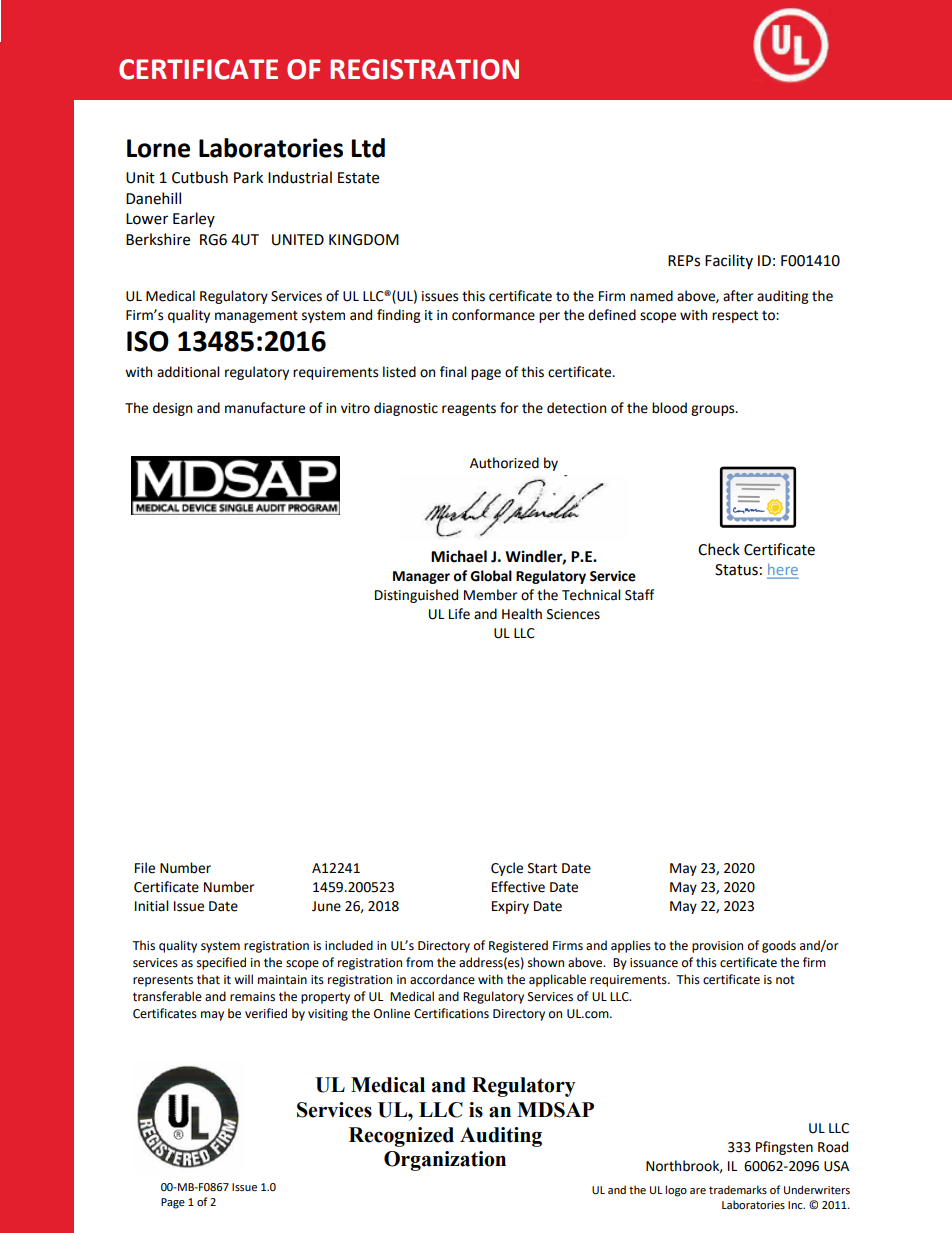 This screenshot has height=1233, width=952. What do you see at coordinates (729, 261) in the screenshot?
I see `Facility` at bounding box center [729, 261].
